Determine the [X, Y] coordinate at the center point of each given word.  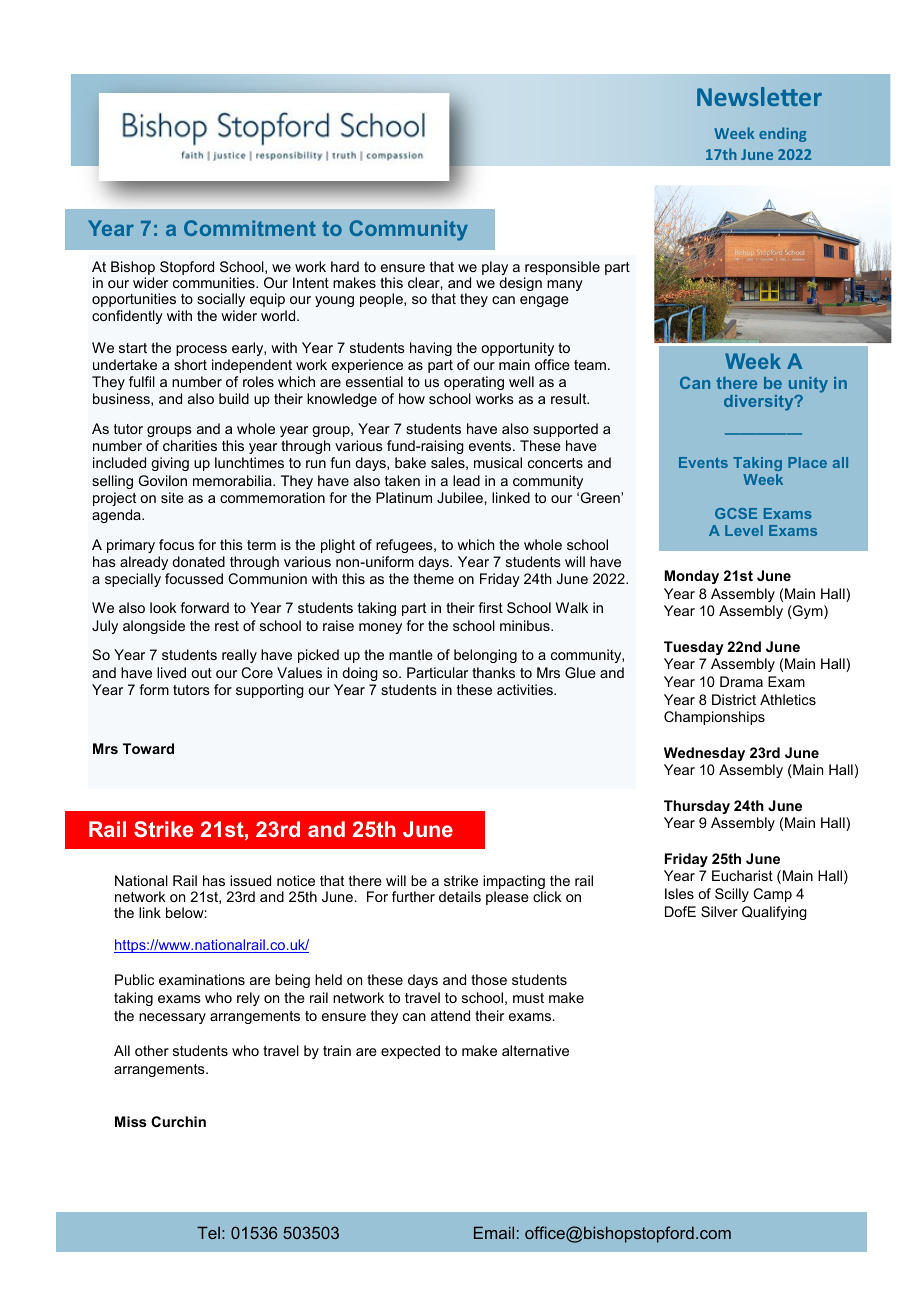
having [431, 349]
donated [198, 561]
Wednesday [704, 754]
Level [744, 530]
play [495, 269]
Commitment [250, 228]
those [489, 979]
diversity [760, 403]
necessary [172, 1018]
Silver [719, 911]
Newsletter [759, 96]
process [201, 350]
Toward [148, 748]
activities [526, 689]
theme [433, 578]
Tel [208, 1232]
